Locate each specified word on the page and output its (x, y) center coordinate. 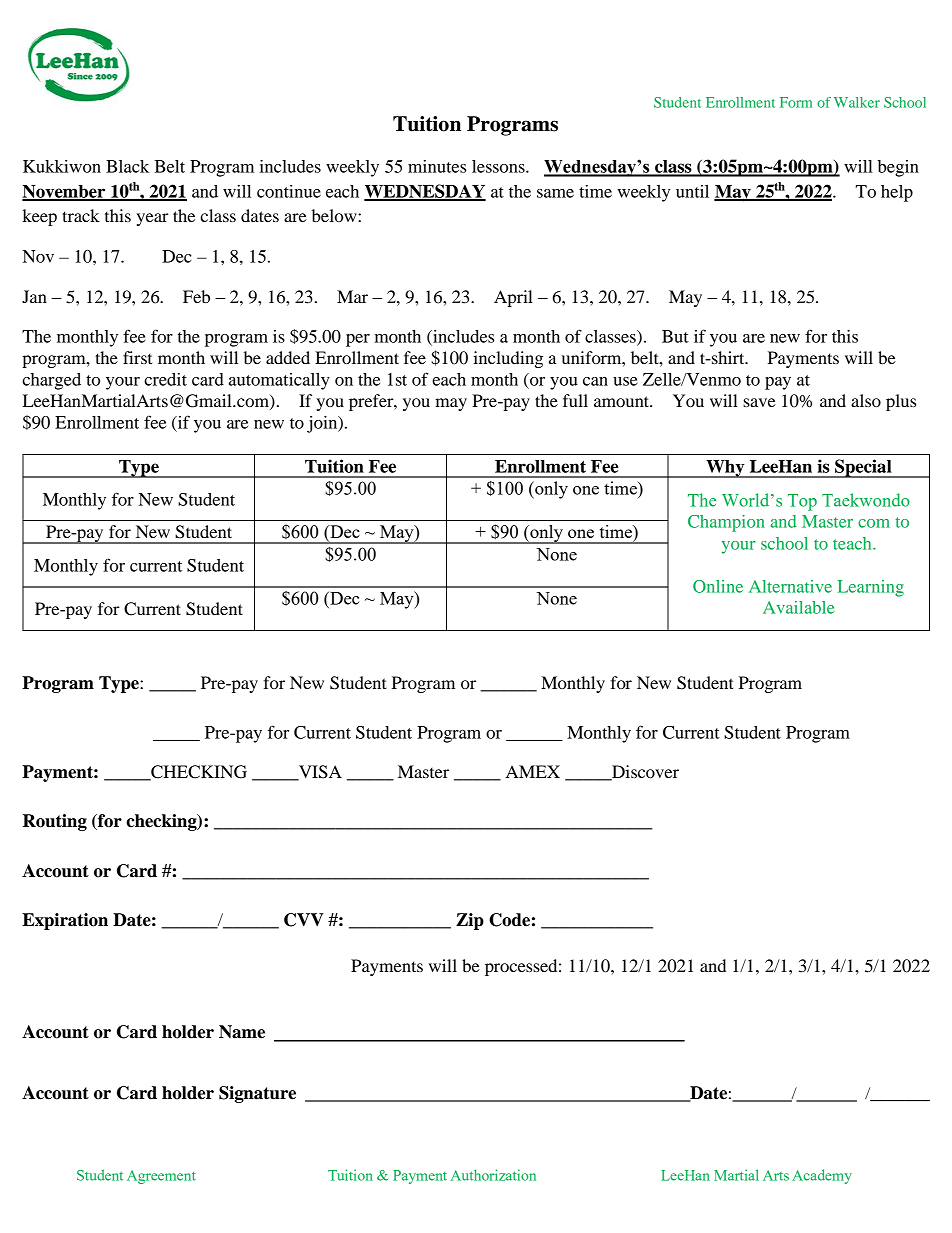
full (575, 400)
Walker (857, 102)
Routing (55, 822)
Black (127, 166)
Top (802, 502)
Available (798, 607)
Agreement (161, 1177)
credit (165, 379)
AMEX (533, 771)
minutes (437, 166)
